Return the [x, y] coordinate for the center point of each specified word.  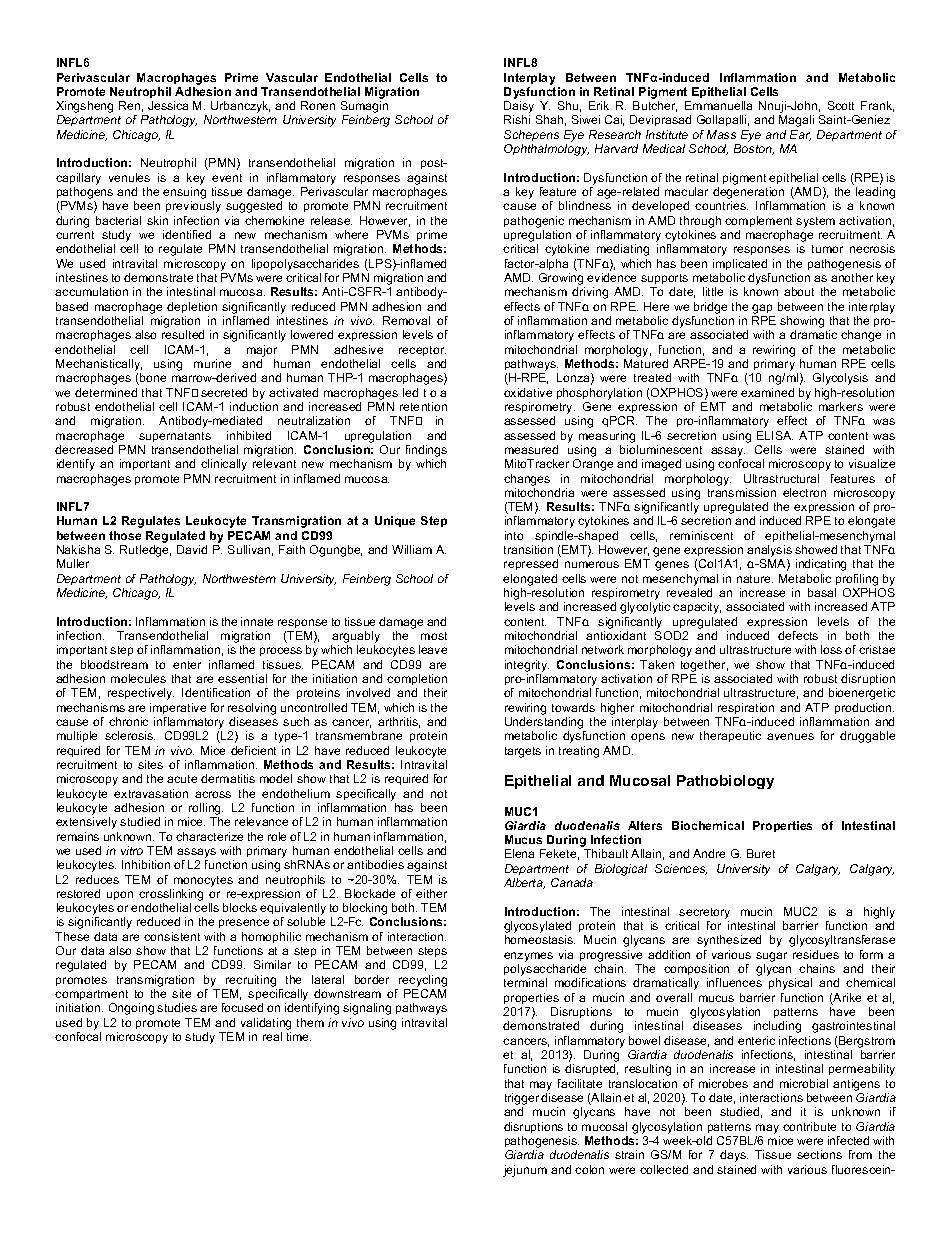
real [272, 1036]
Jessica [168, 105]
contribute [809, 1126]
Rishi [517, 119]
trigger [522, 1099]
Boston [754, 149]
